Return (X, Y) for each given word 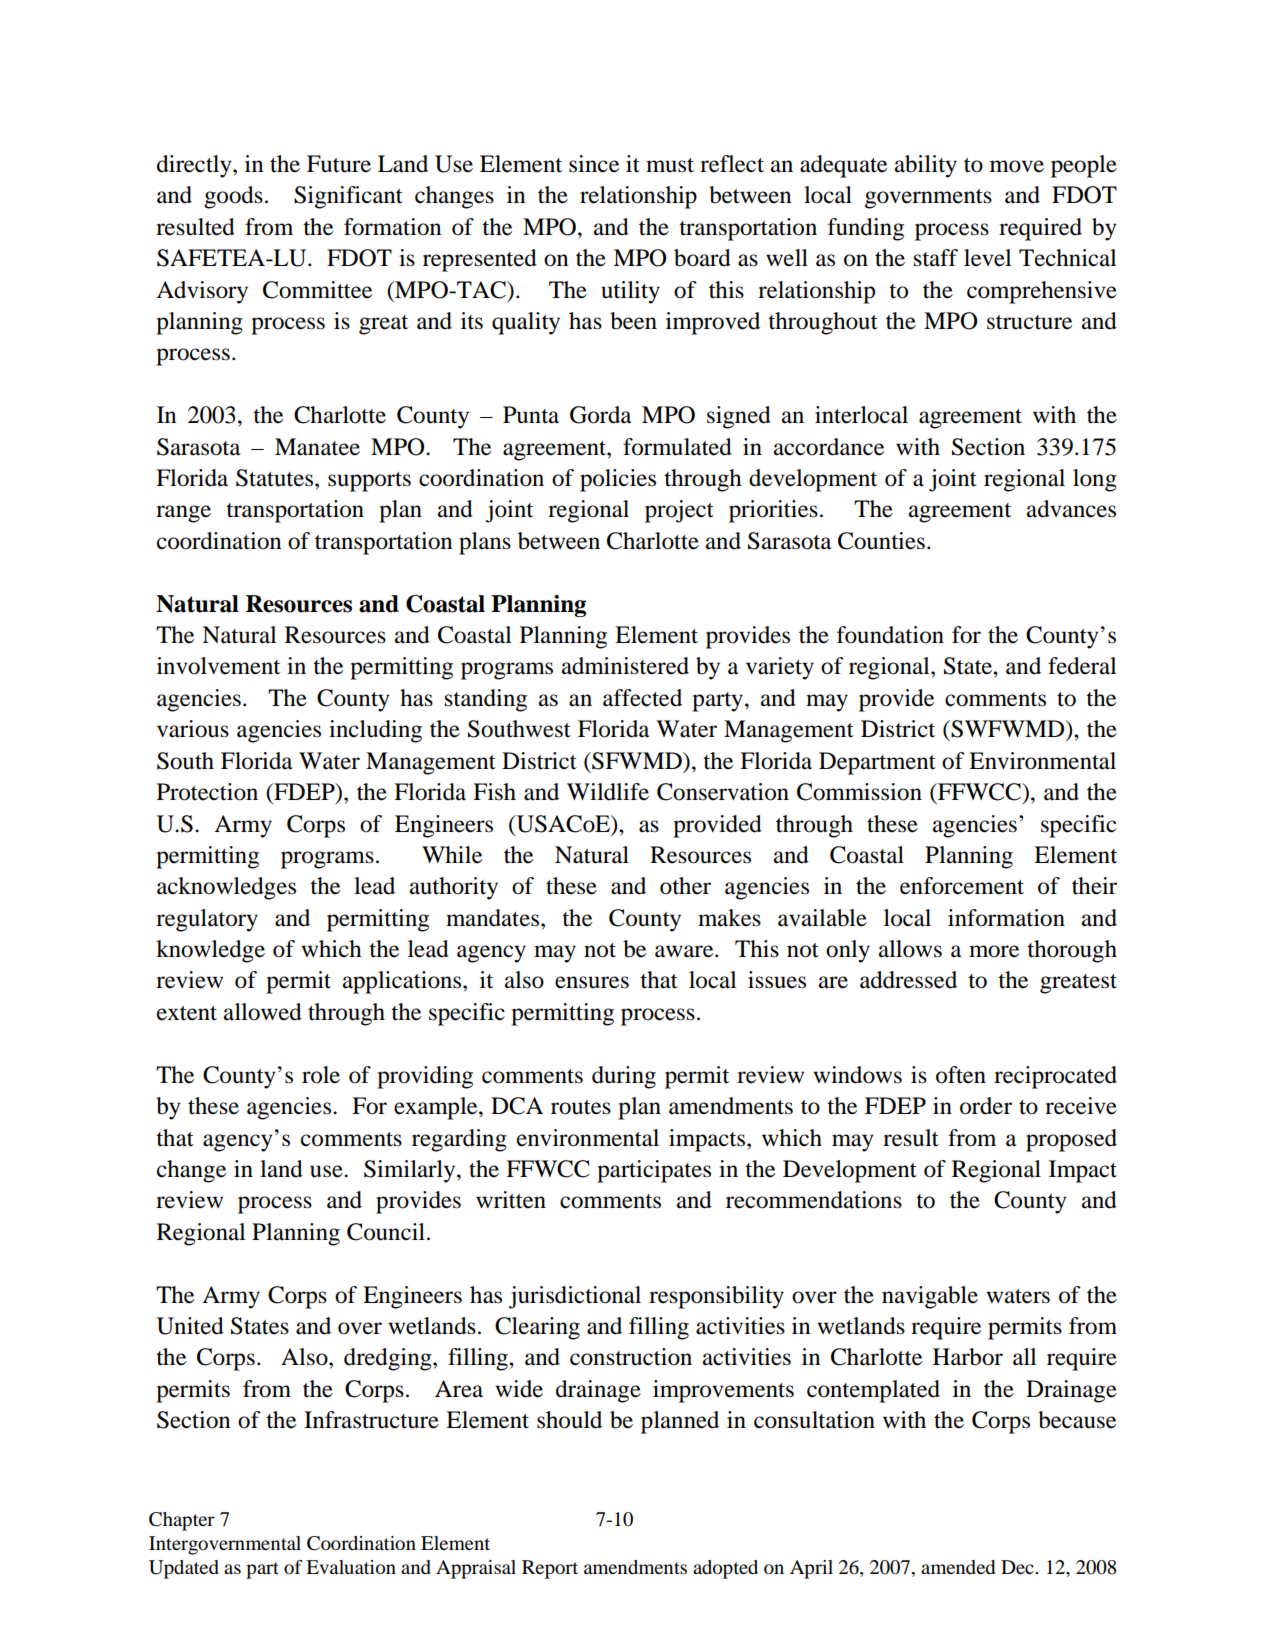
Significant (348, 197)
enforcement (962, 886)
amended (958, 1567)
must (670, 165)
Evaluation (351, 1567)
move (1017, 166)
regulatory (207, 920)
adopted (725, 1569)
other (685, 886)
